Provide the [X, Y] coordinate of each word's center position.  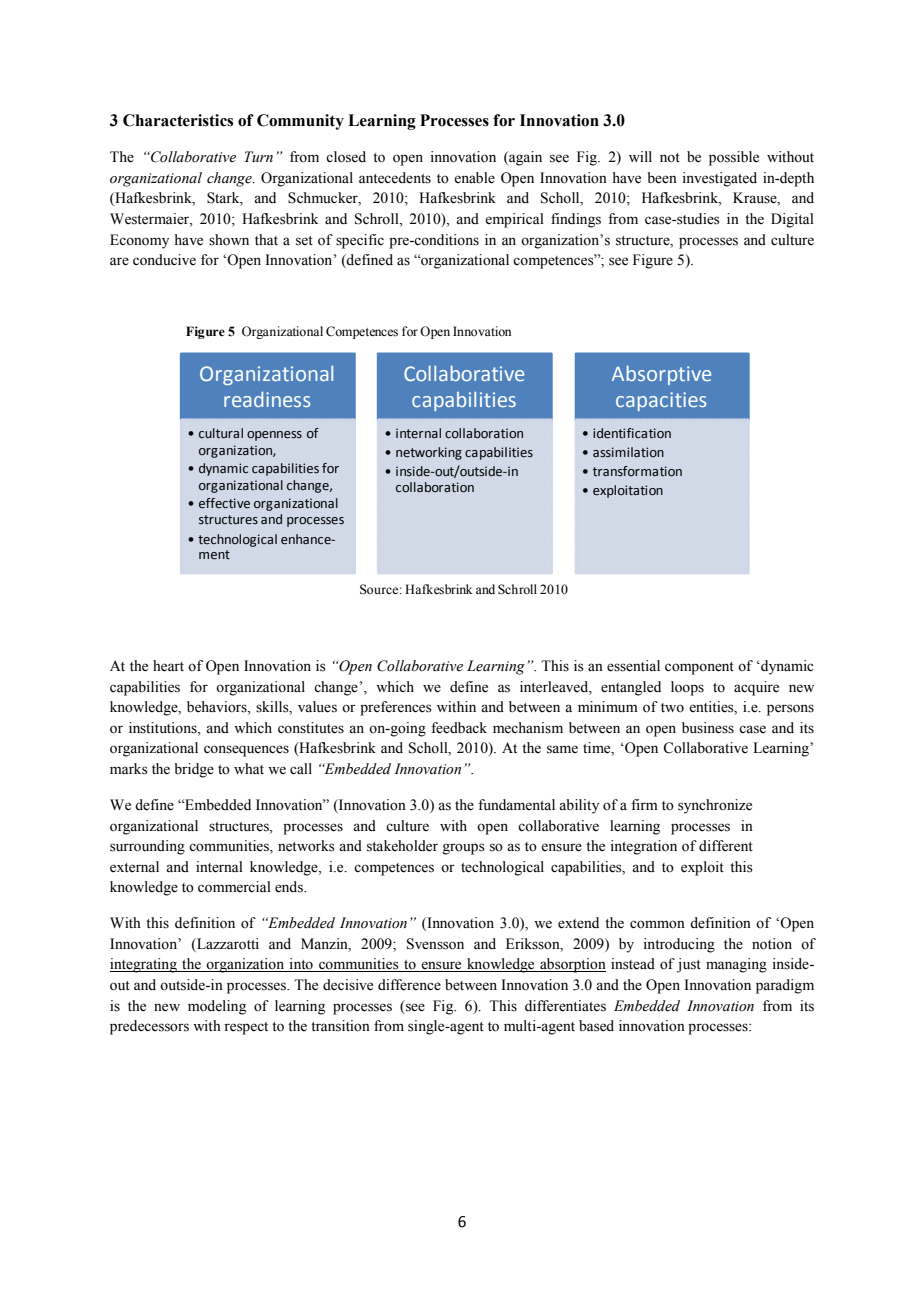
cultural [221, 433]
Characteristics [178, 120]
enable [474, 178]
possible [734, 158]
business [708, 728]
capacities [661, 401]
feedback [459, 728]
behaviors [218, 708]
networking [429, 453]
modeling [217, 1007]
